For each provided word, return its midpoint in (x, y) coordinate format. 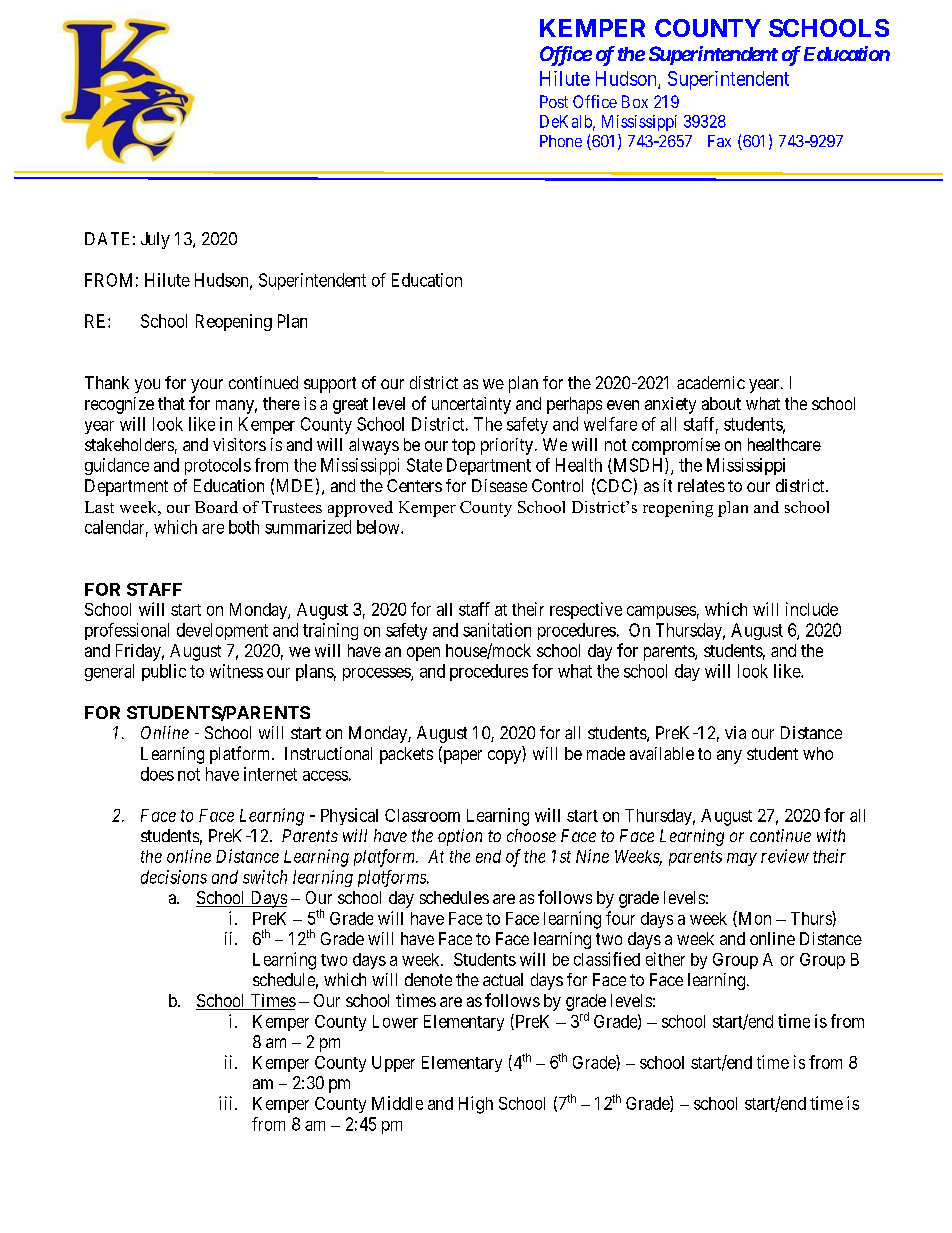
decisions (174, 877)
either (665, 959)
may (742, 859)
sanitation (497, 630)
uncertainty (471, 405)
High (476, 1105)
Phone (561, 141)
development (222, 631)
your (207, 386)
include (812, 609)
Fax (719, 141)
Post (554, 101)
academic (711, 382)
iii (227, 1103)
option (460, 837)
